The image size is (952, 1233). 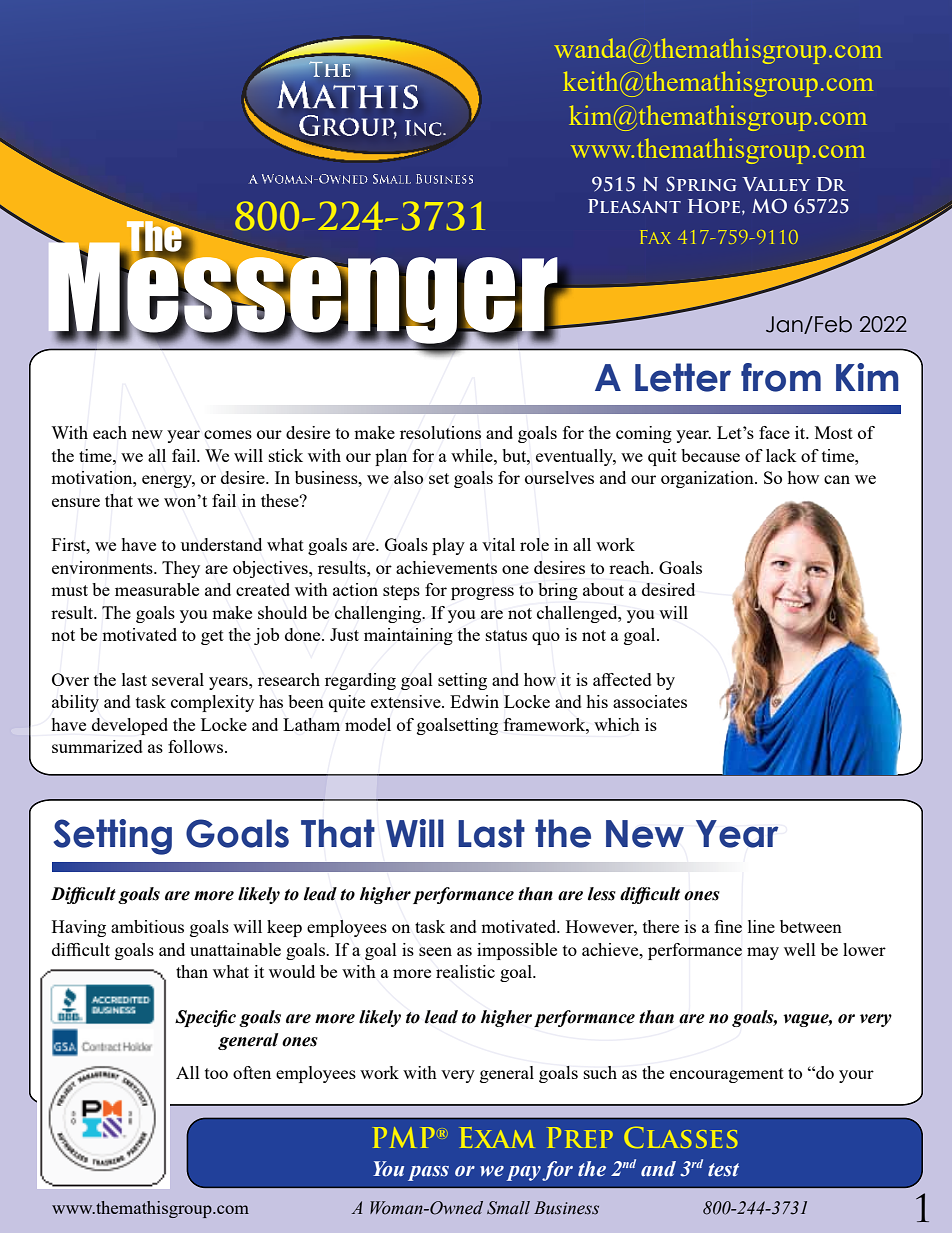 What do you see at coordinates (474, 701) in the page?
I see `Edwin` at bounding box center [474, 701].
